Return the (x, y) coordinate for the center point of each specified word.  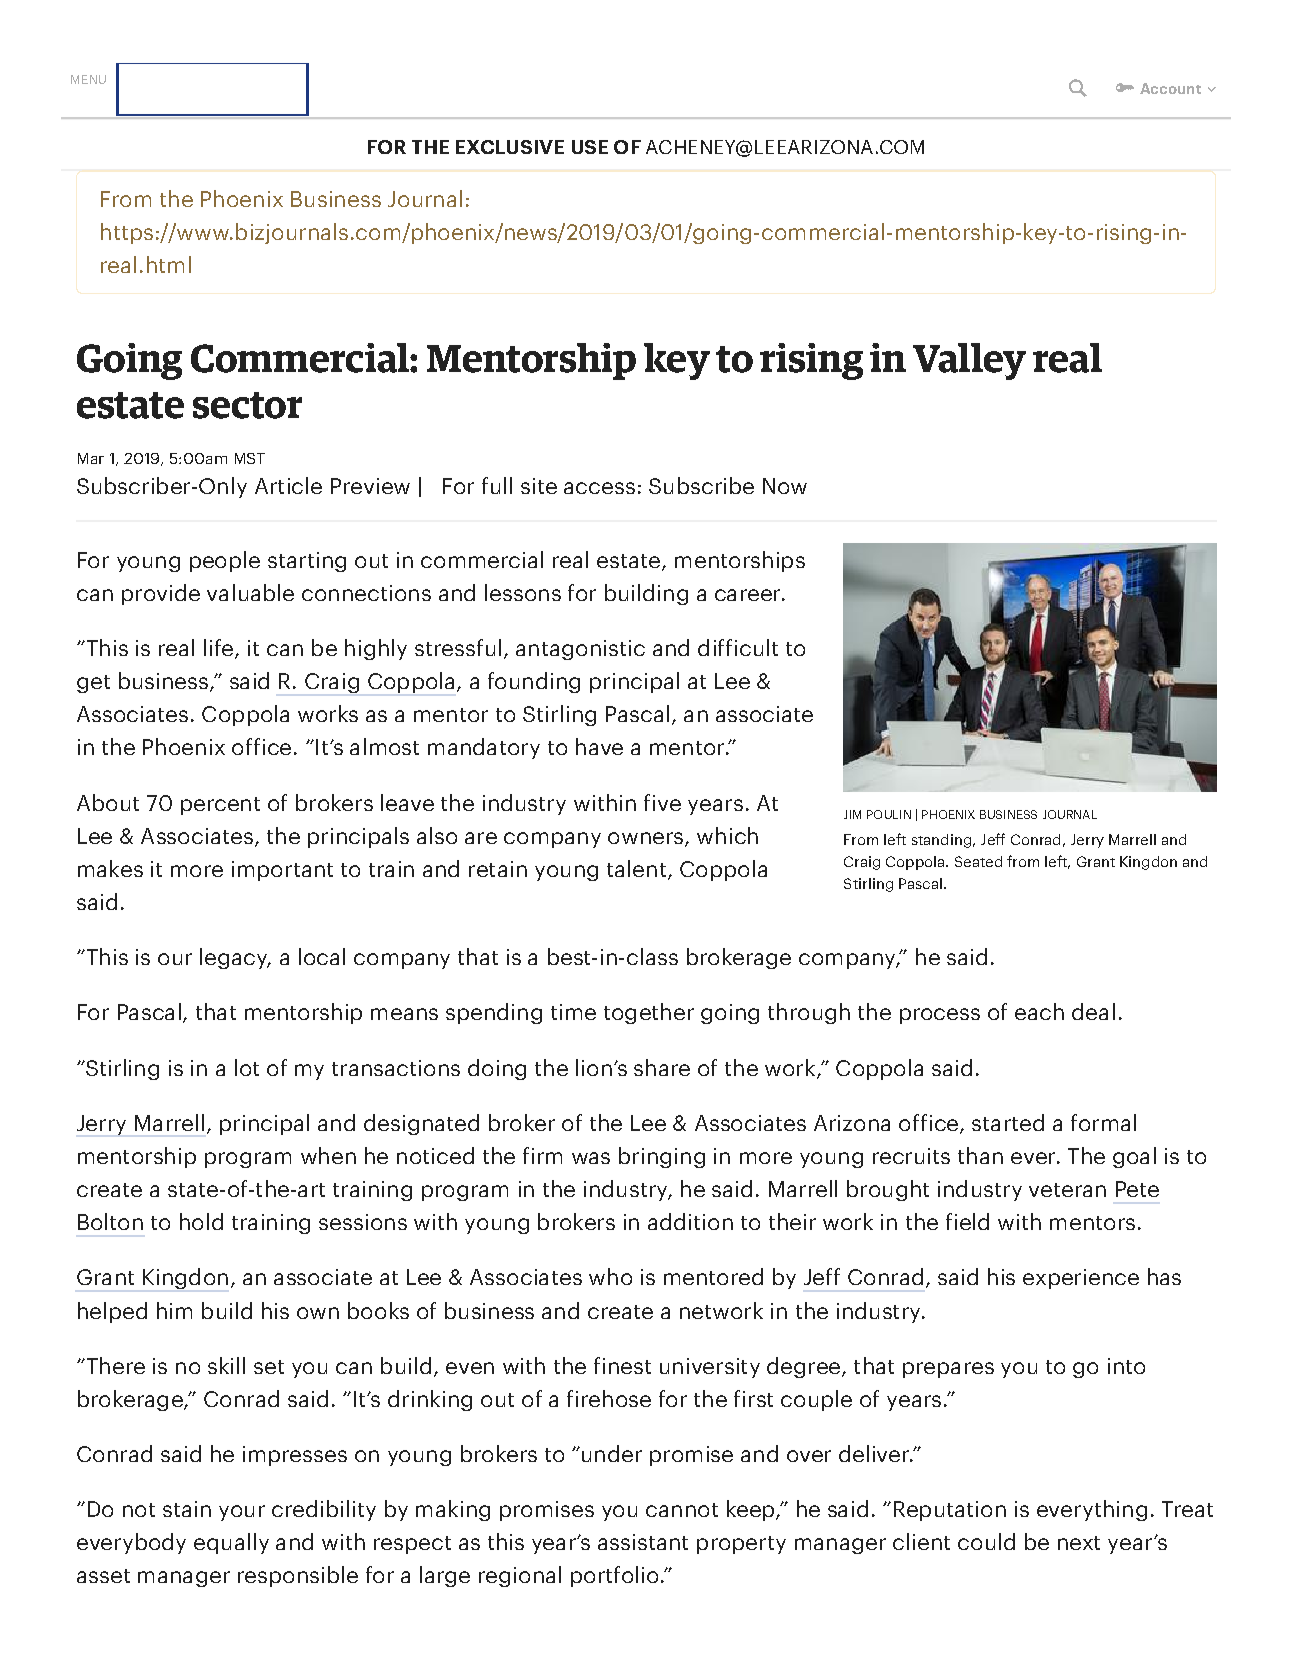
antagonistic (580, 650)
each (1039, 1011)
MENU (88, 79)
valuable (250, 592)
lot (247, 1067)
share (662, 1067)
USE (590, 147)
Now (785, 486)
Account (1170, 88)
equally (231, 1543)
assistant (643, 1542)
